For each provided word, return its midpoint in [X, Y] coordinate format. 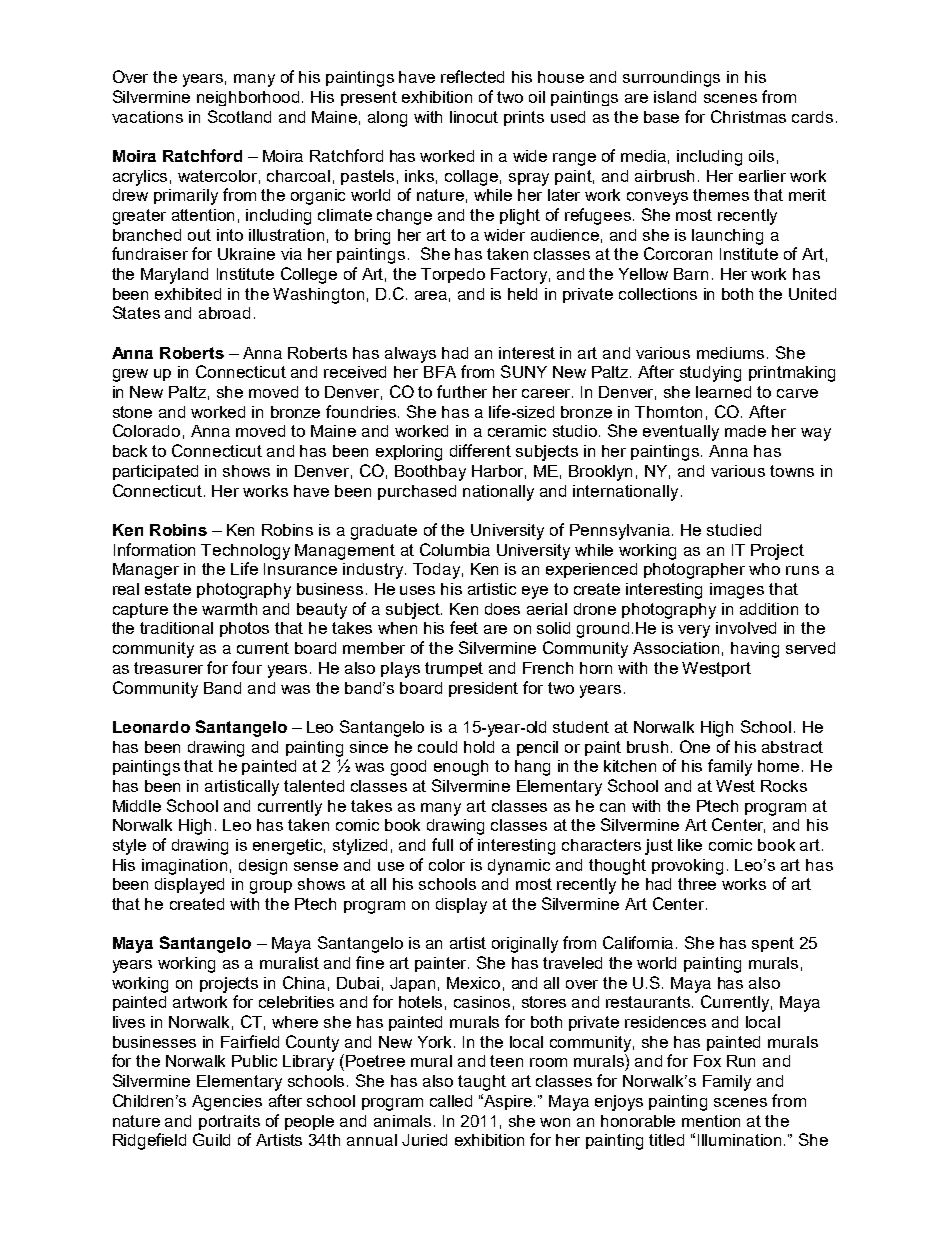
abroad [224, 313]
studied [734, 530]
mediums [730, 353]
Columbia [455, 549]
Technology [245, 552]
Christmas [748, 116]
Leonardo [151, 727]
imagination [184, 867]
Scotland [239, 116]
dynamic [519, 867]
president [483, 689]
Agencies [227, 1103]
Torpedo [453, 275]
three [697, 884]
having [755, 650]
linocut [474, 117]
